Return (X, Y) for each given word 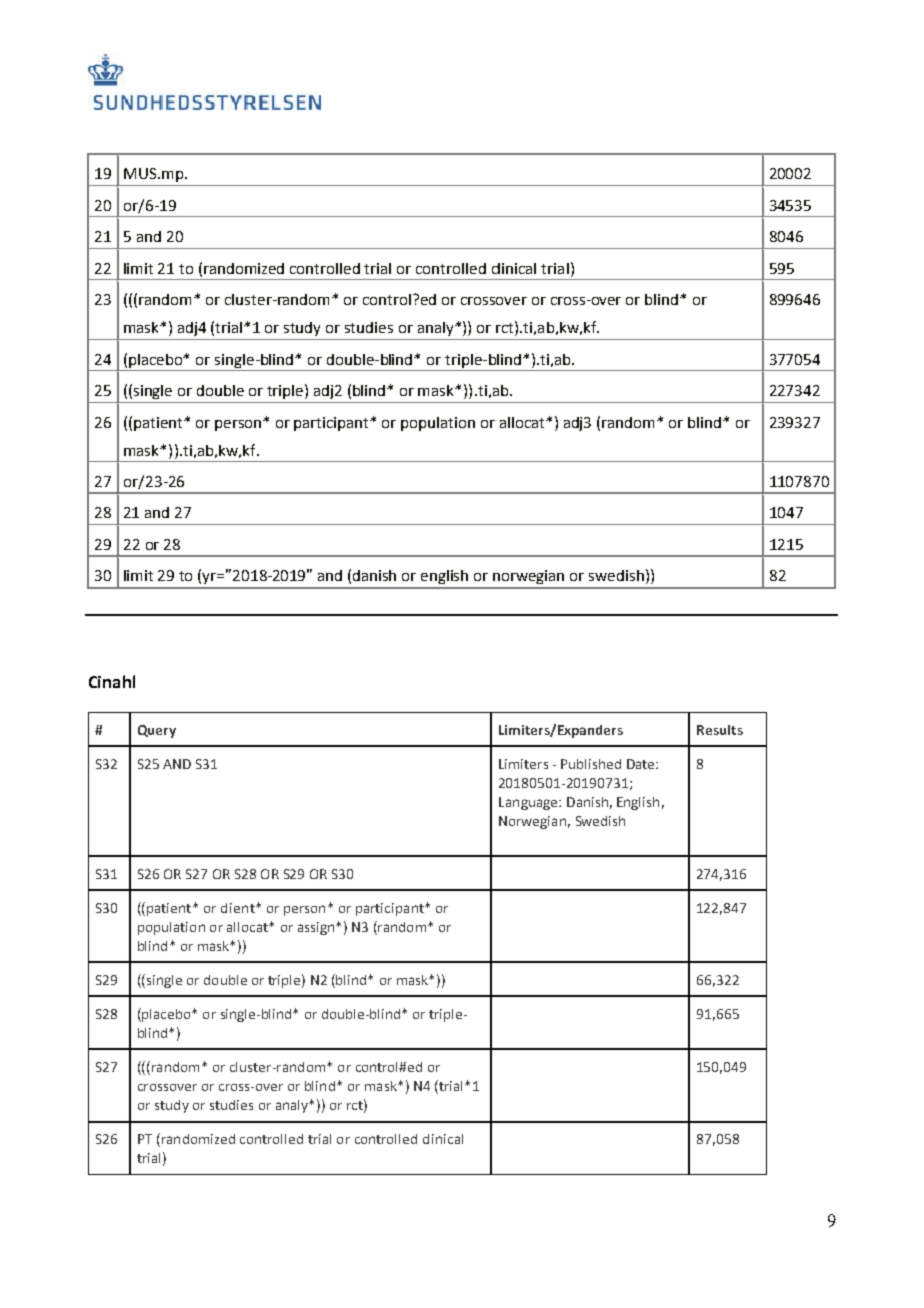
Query (157, 731)
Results (720, 730)
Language (529, 803)
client (239, 908)
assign (317, 928)
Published (591, 764)
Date (642, 764)
